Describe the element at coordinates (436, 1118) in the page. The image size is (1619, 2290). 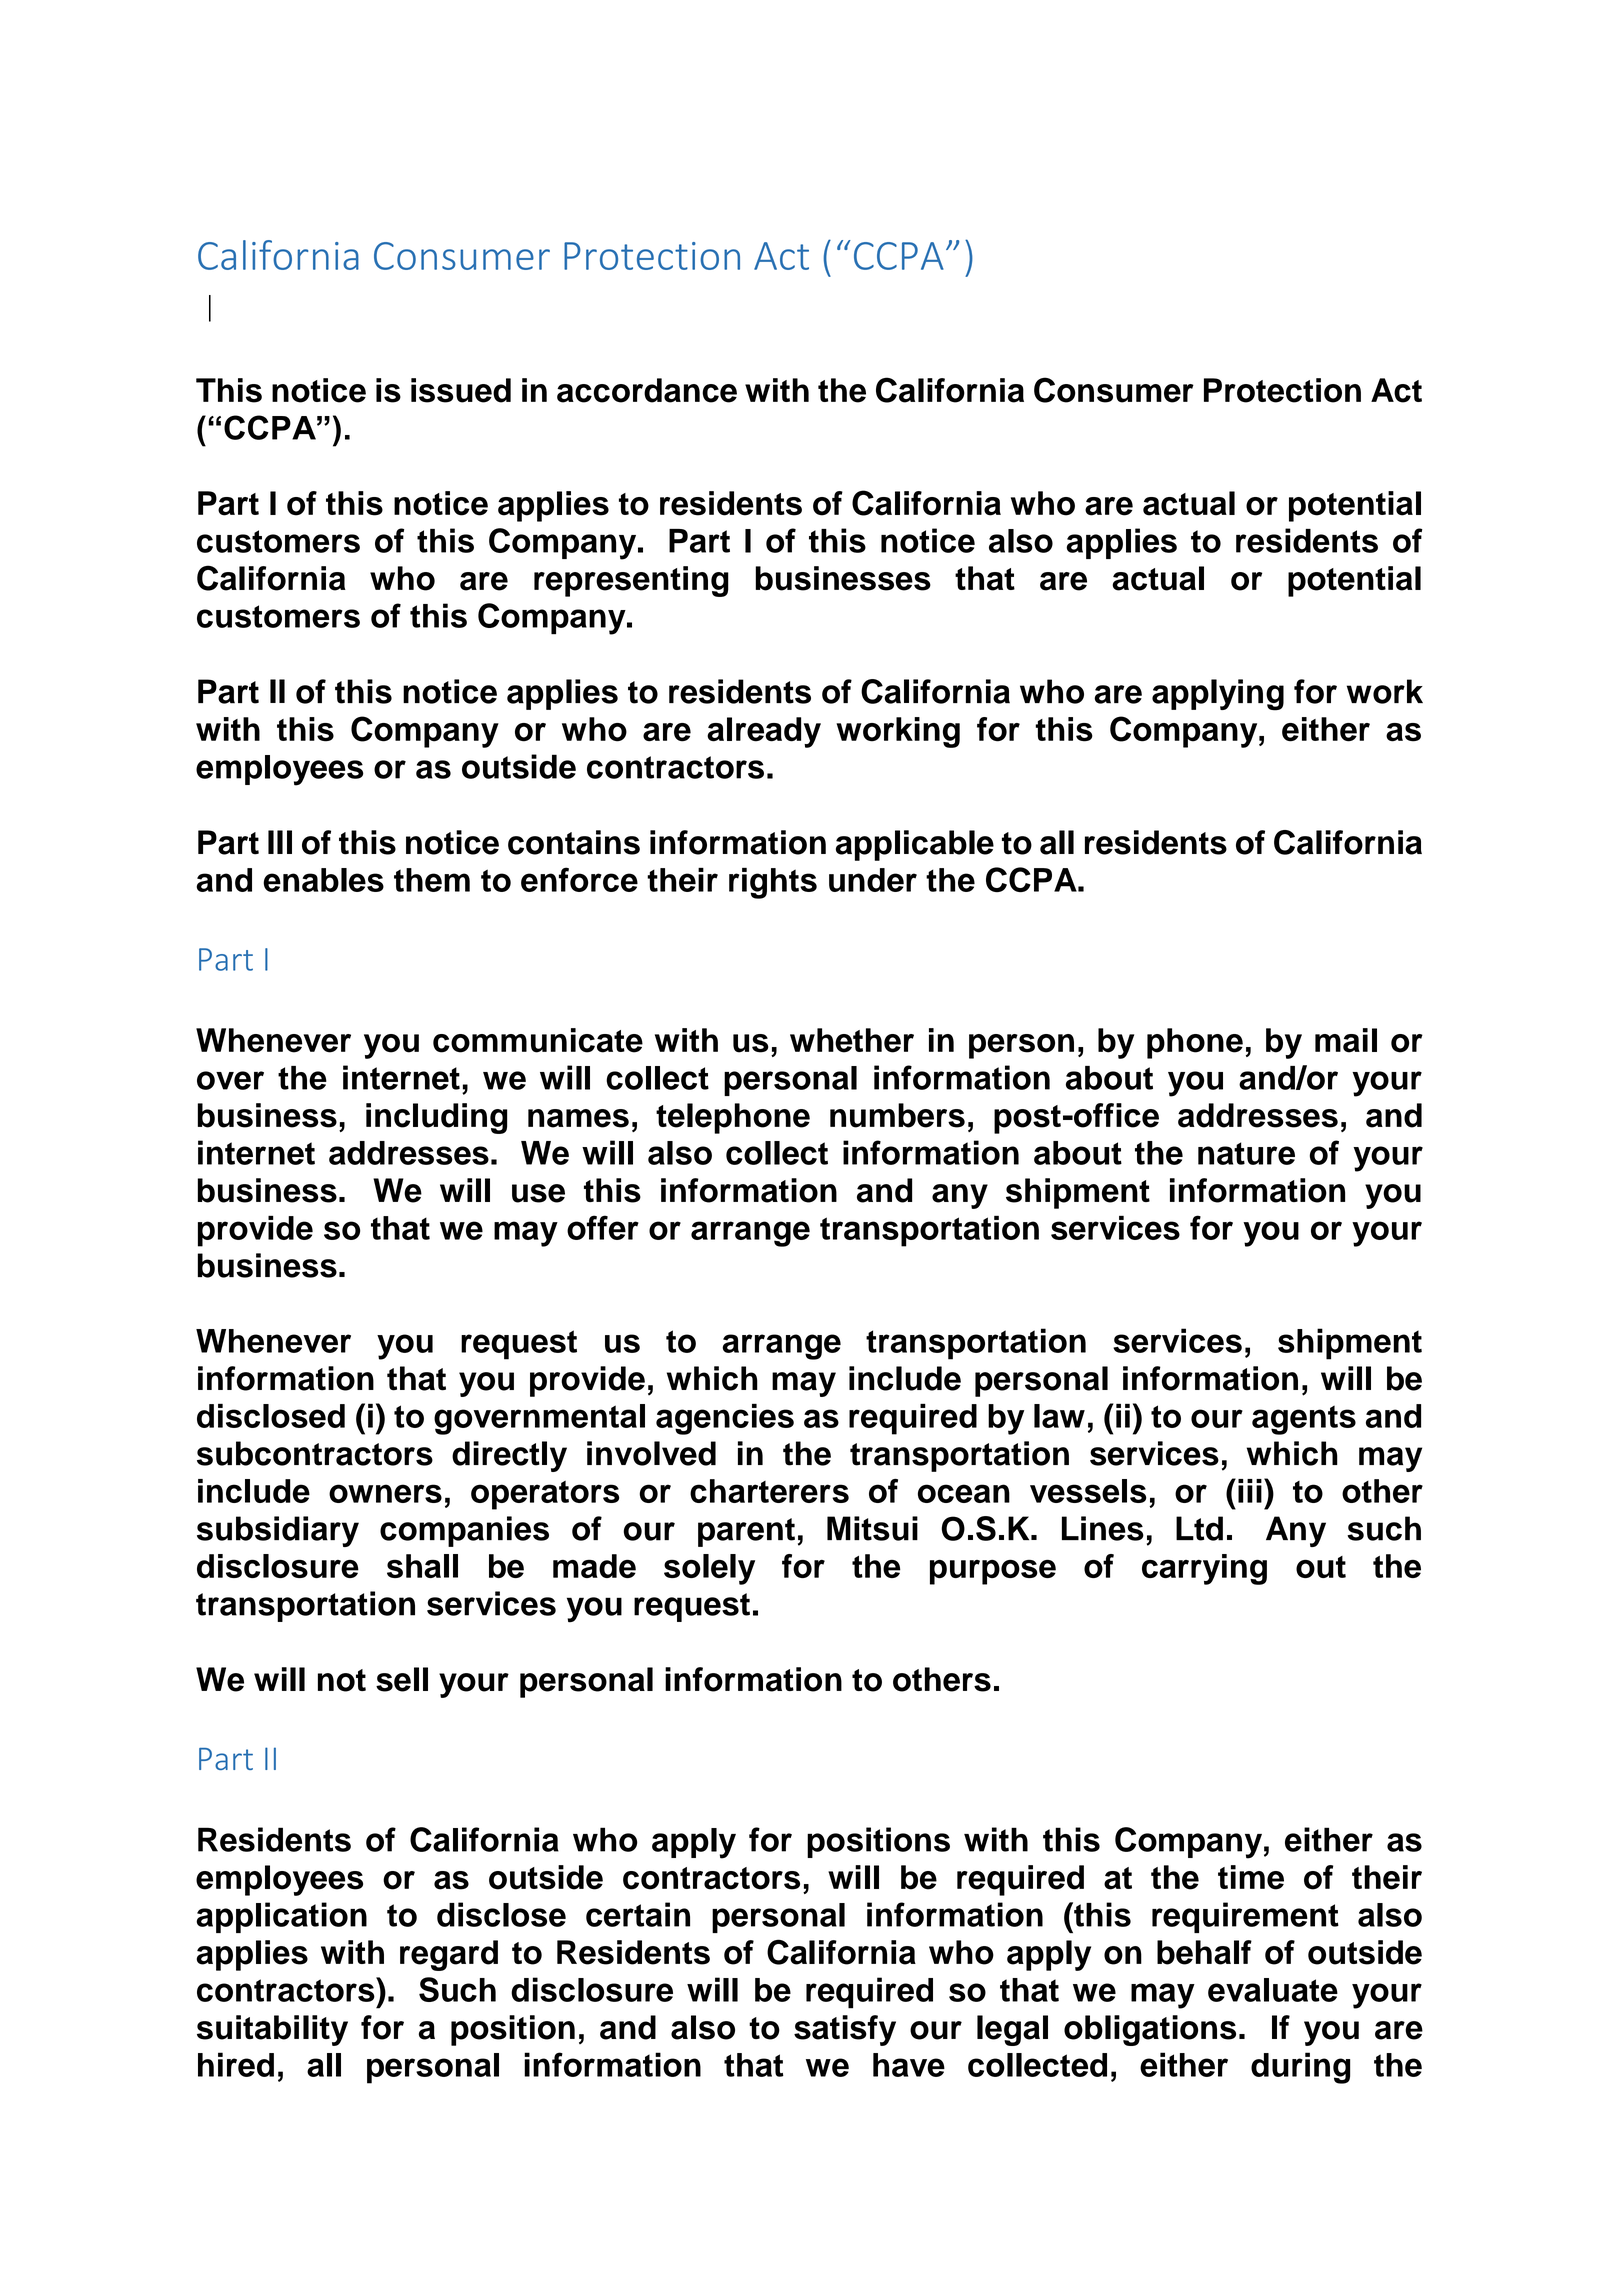
I see `including` at that location.
